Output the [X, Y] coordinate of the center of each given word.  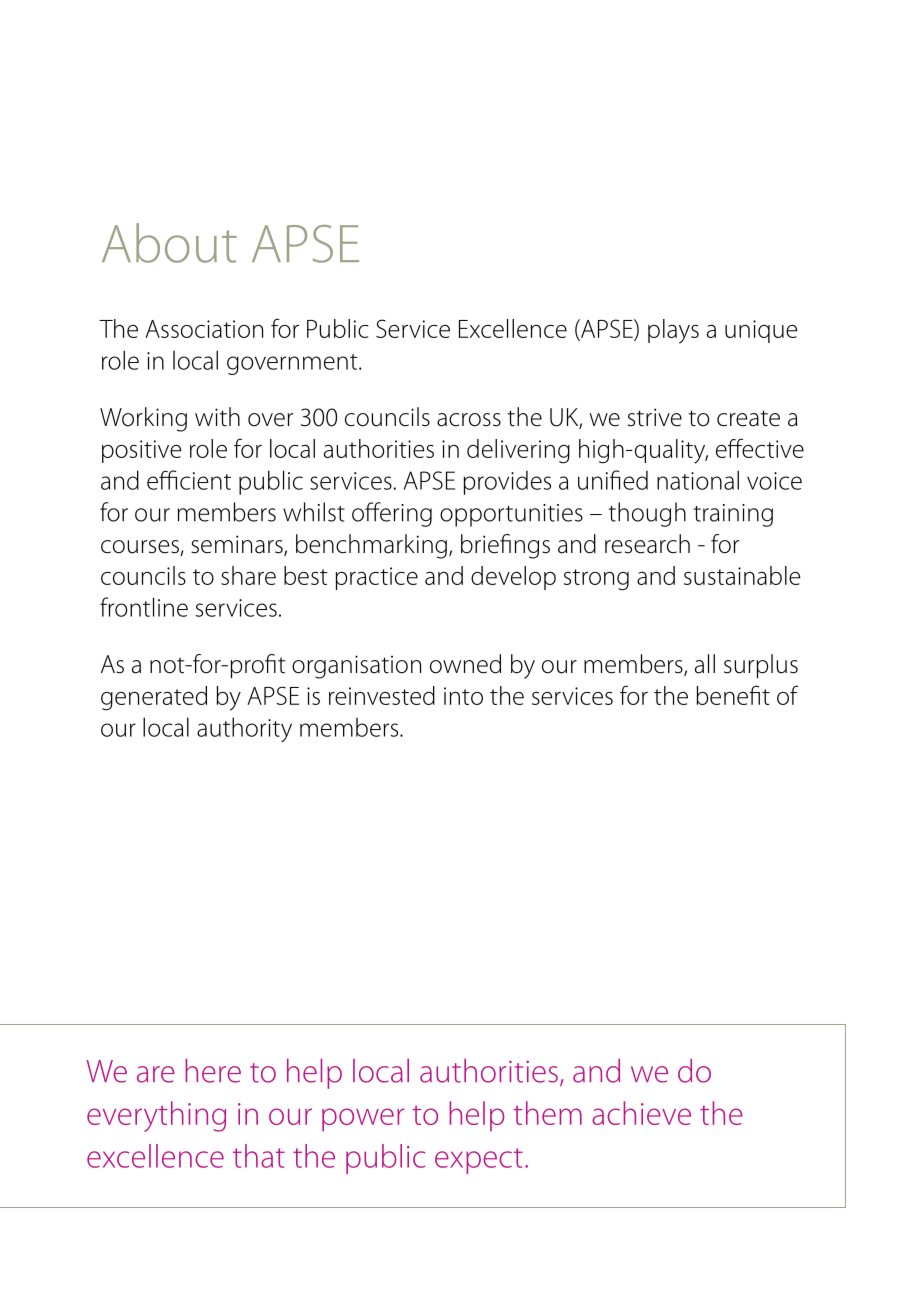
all [705, 664]
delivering [518, 451]
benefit [733, 695]
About [169, 243]
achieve [641, 1113]
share [248, 575]
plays [673, 331]
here [213, 1071]
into [463, 696]
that [259, 1156]
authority [244, 729]
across [469, 420]
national [698, 480]
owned [465, 664]
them [547, 1113]
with [217, 417]
